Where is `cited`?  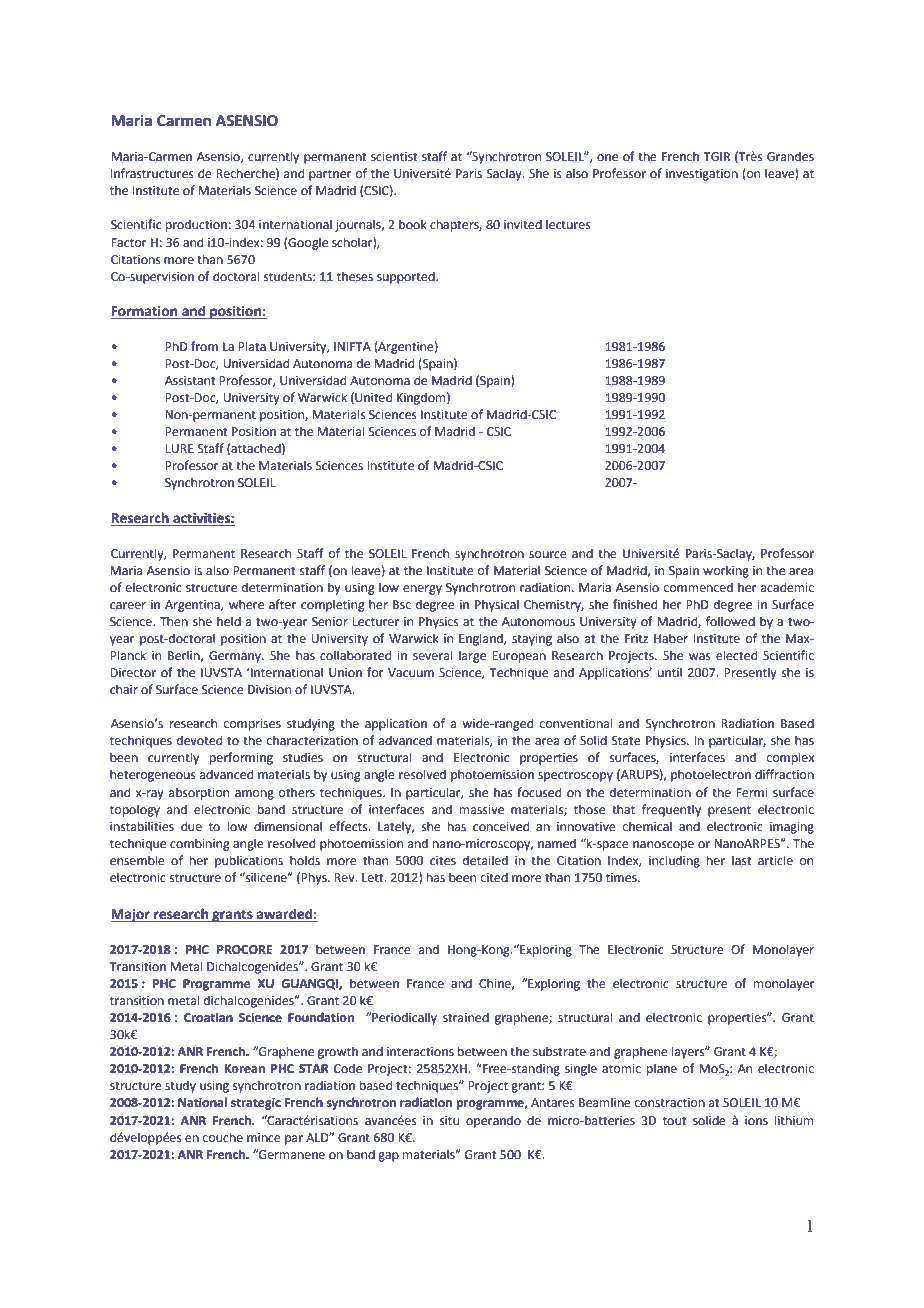
cited is located at coordinates (494, 877).
